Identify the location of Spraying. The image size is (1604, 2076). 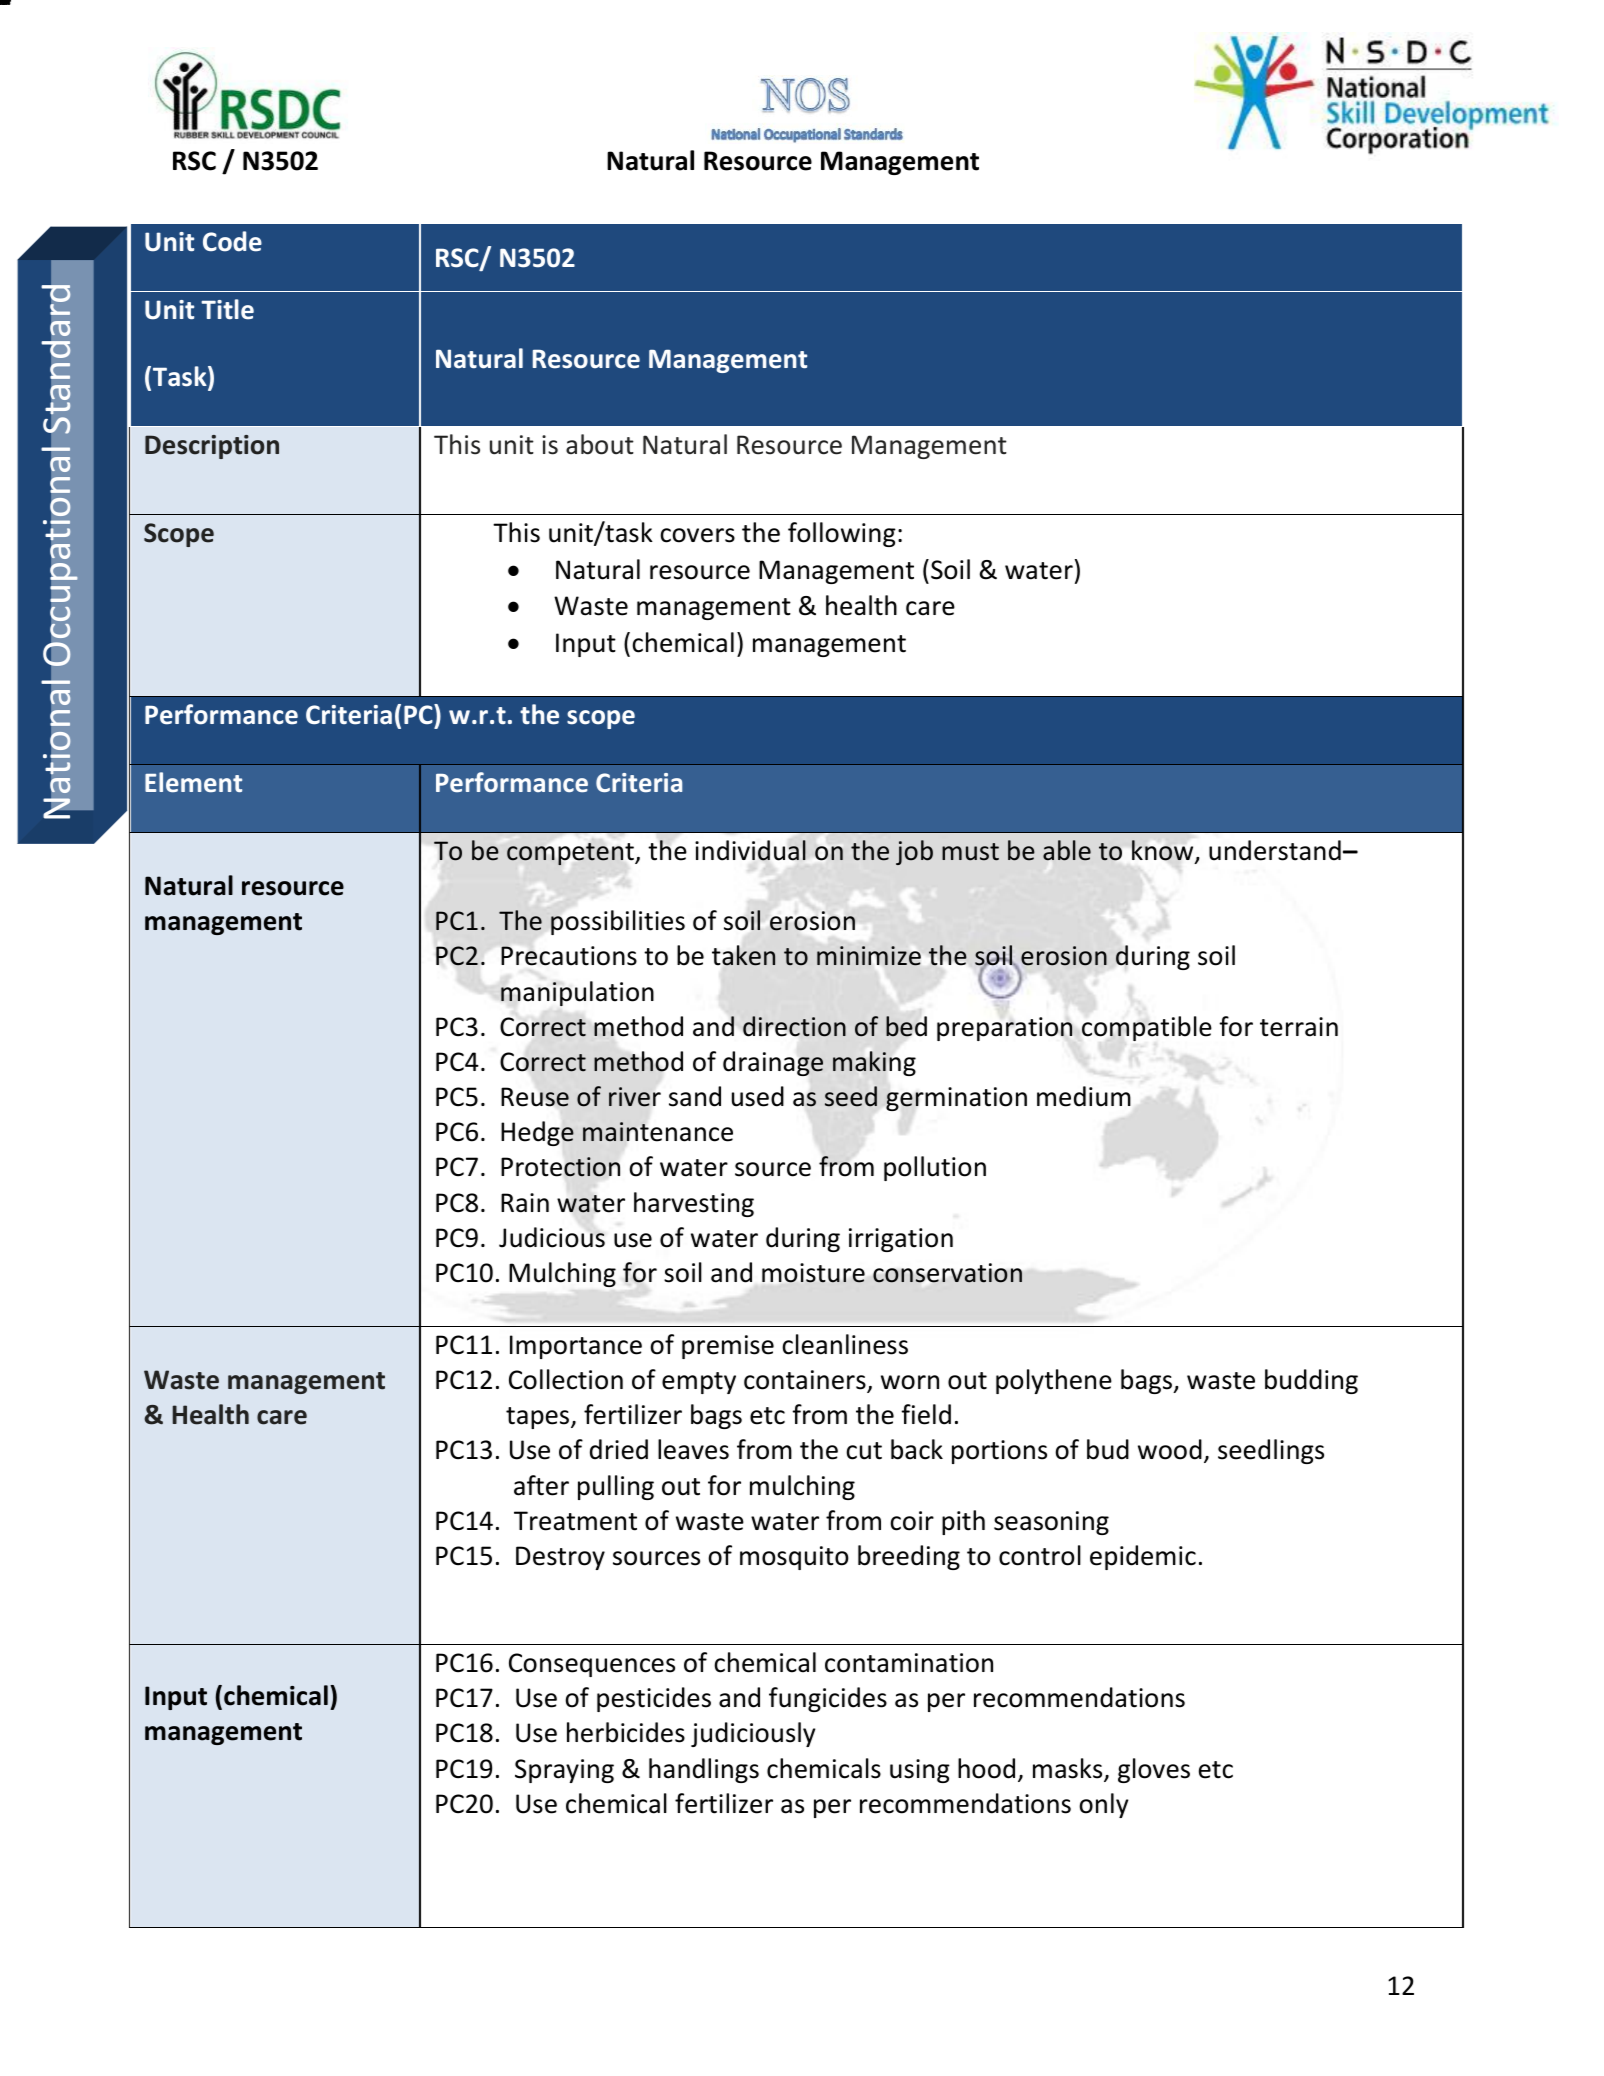
(564, 1771).
